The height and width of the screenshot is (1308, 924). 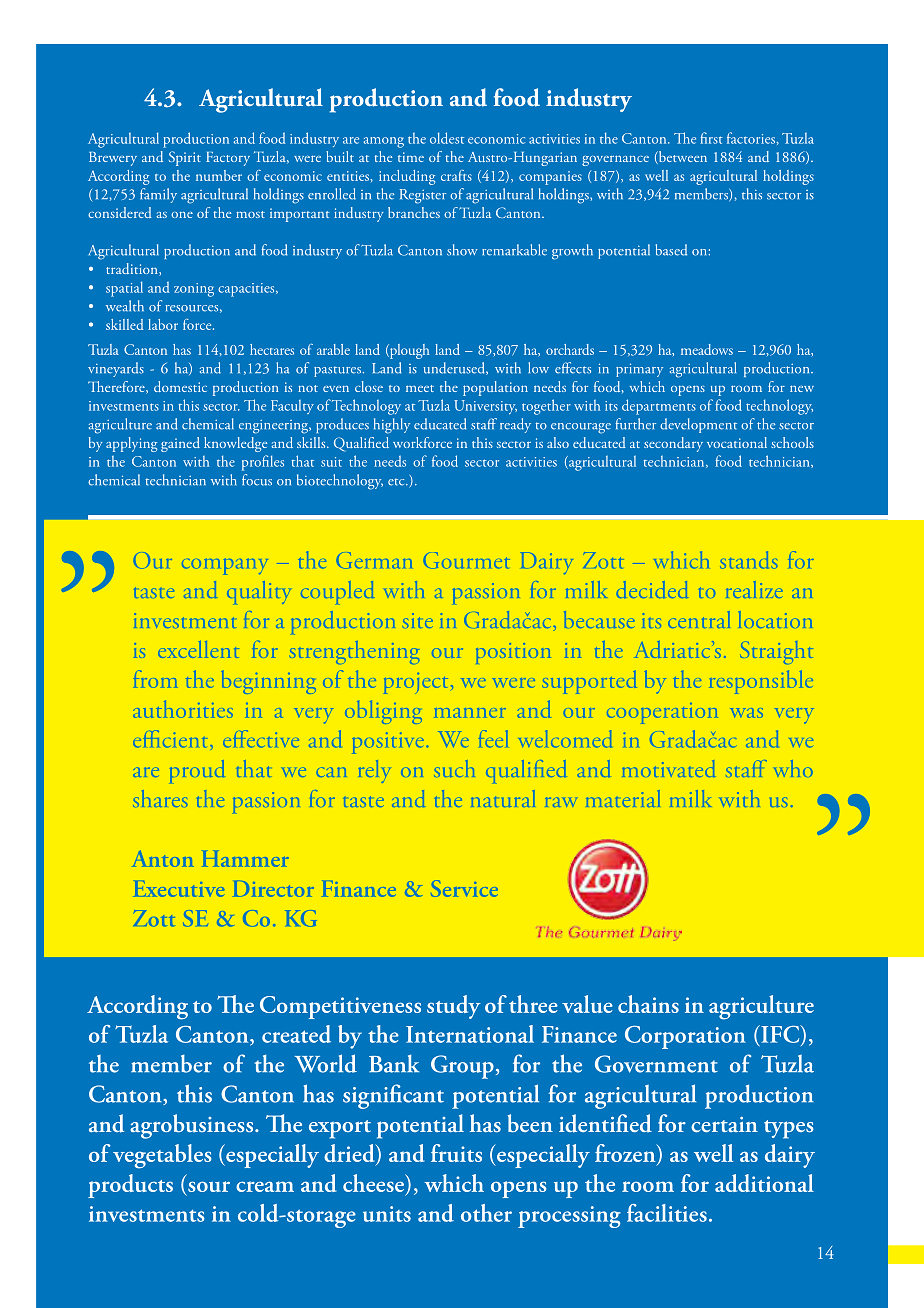 I want to click on Spirit, so click(x=185, y=158).
